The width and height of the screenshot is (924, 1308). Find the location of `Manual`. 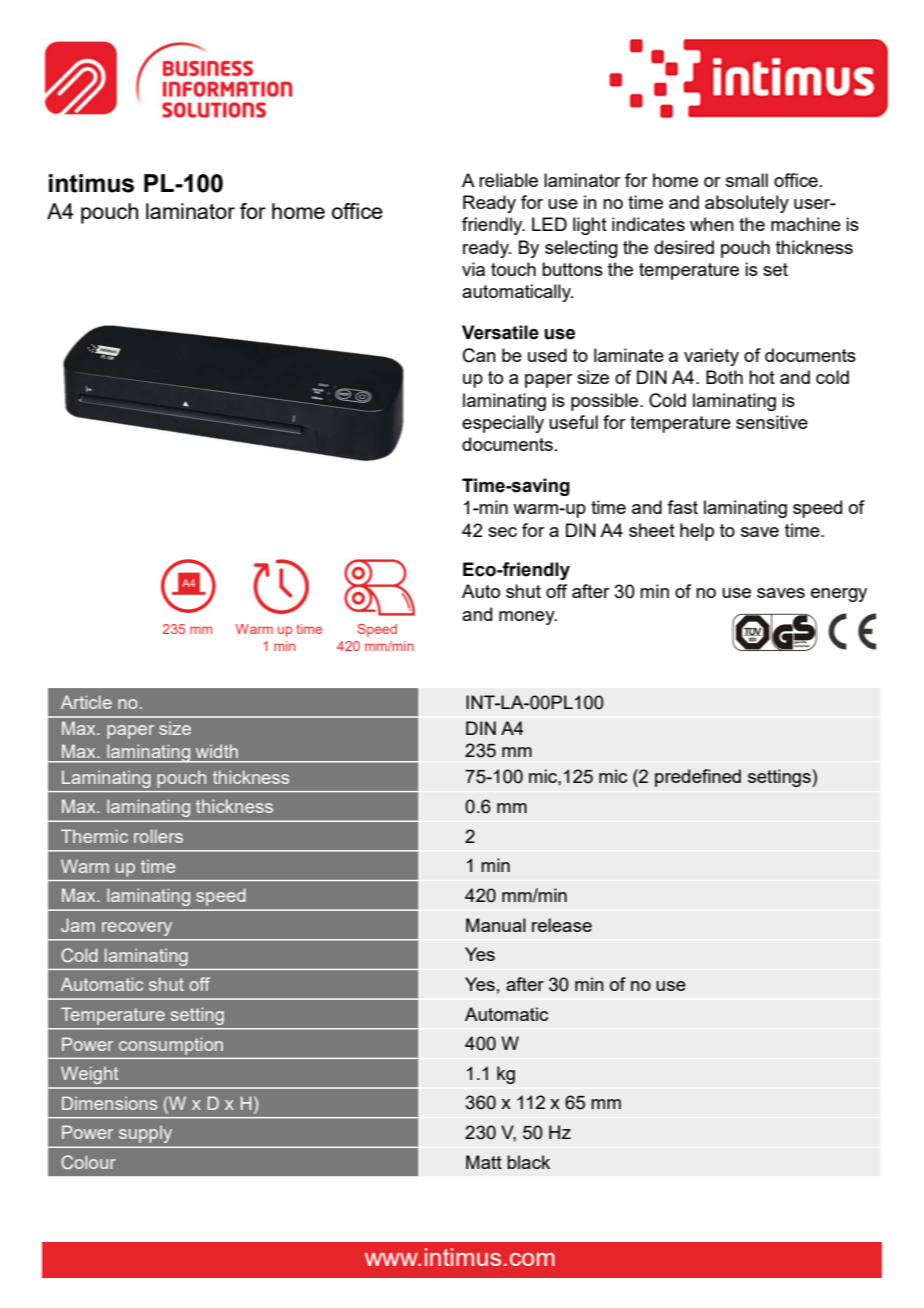

Manual is located at coordinates (496, 925).
